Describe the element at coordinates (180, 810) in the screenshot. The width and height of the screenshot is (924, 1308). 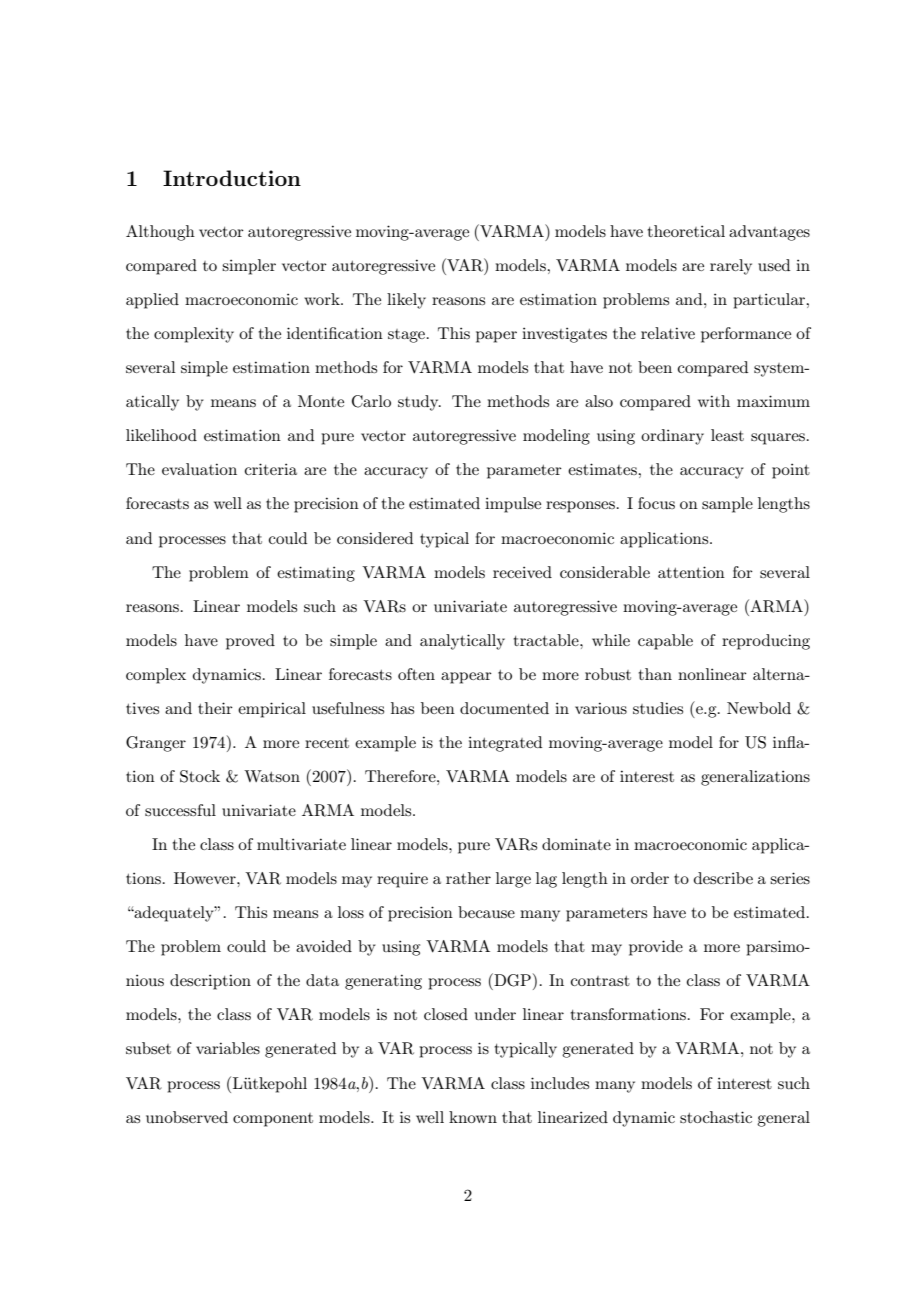
I see `successful` at that location.
